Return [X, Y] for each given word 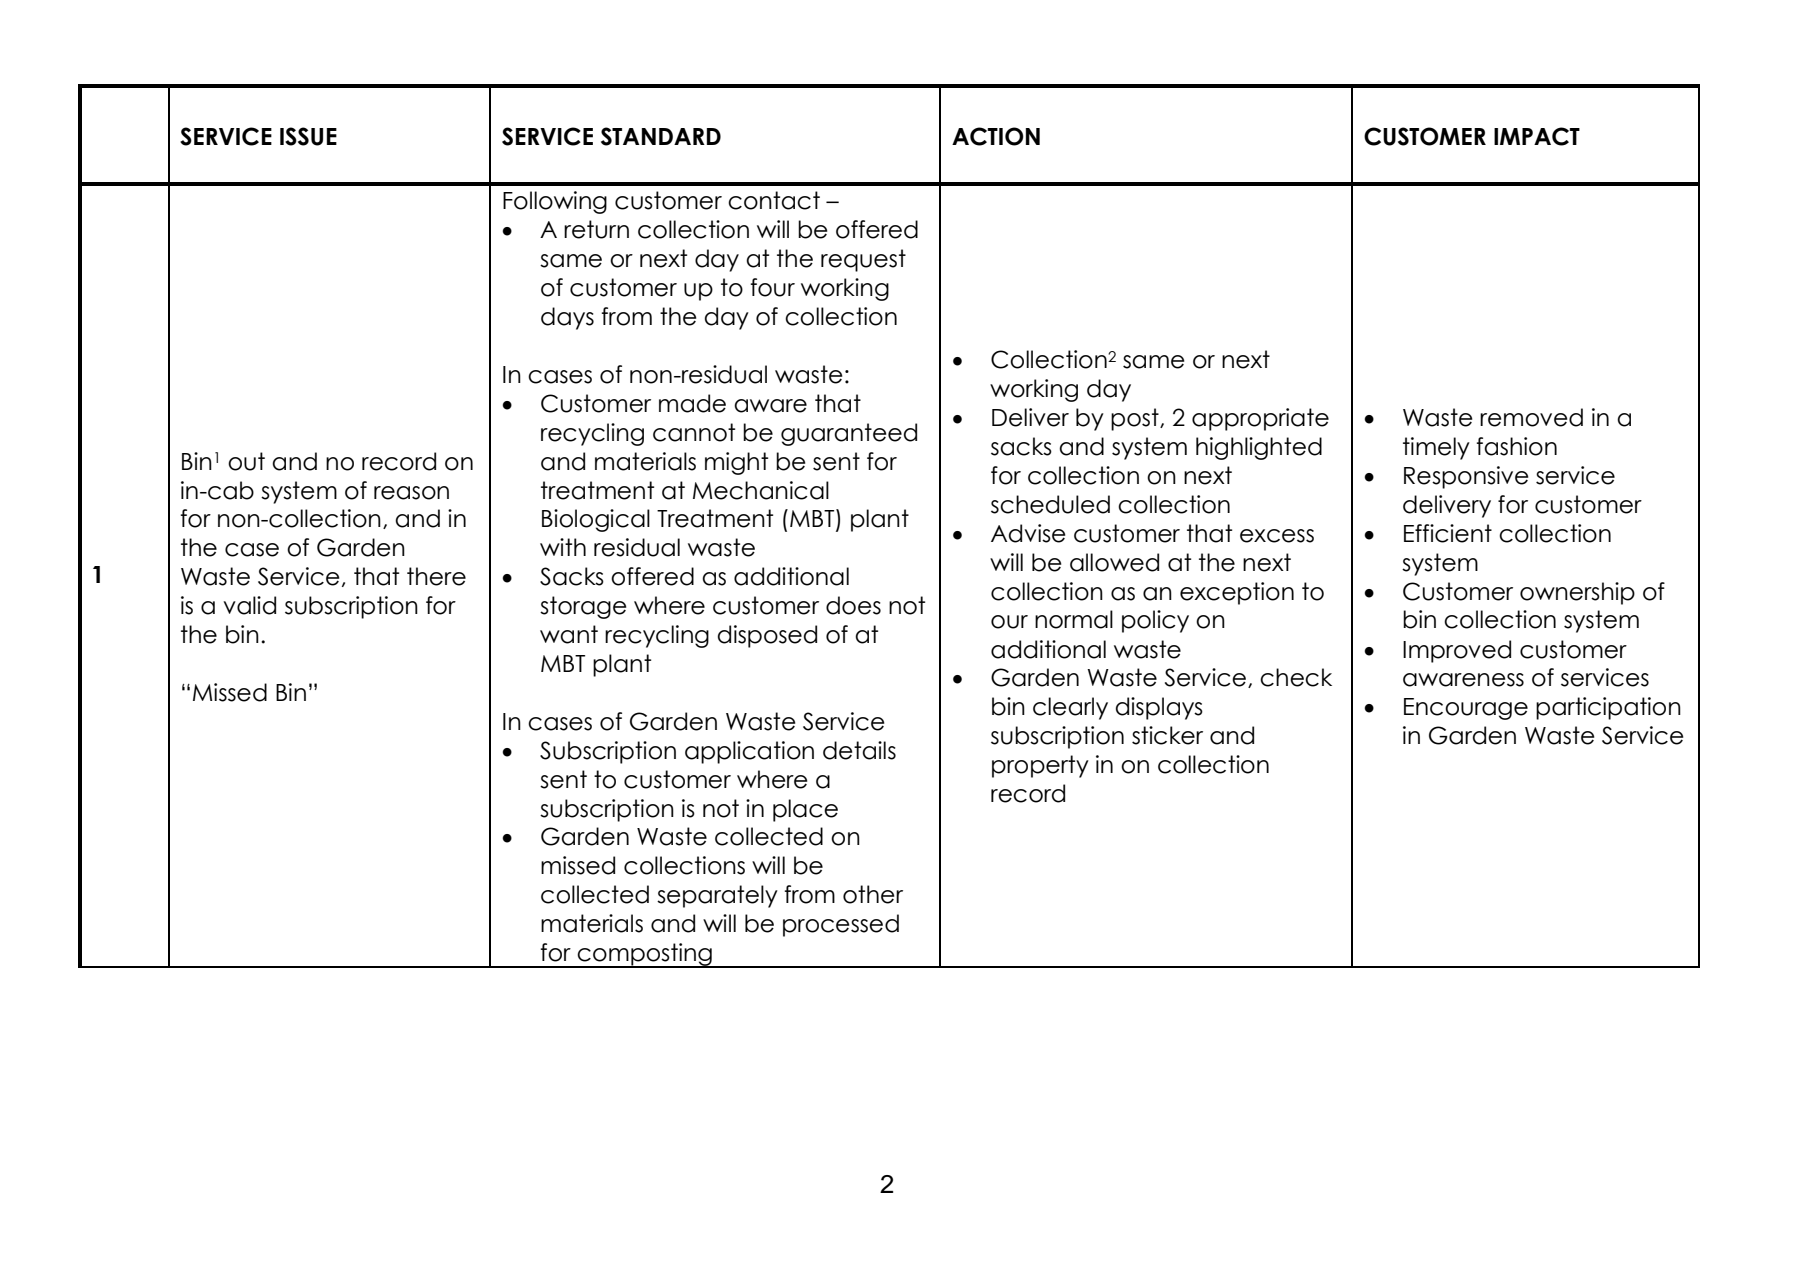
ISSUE [308, 136]
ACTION [996, 136]
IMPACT [1537, 136]
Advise [1028, 533]
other [873, 894]
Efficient [1448, 533]
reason [411, 493]
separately [717, 896]
